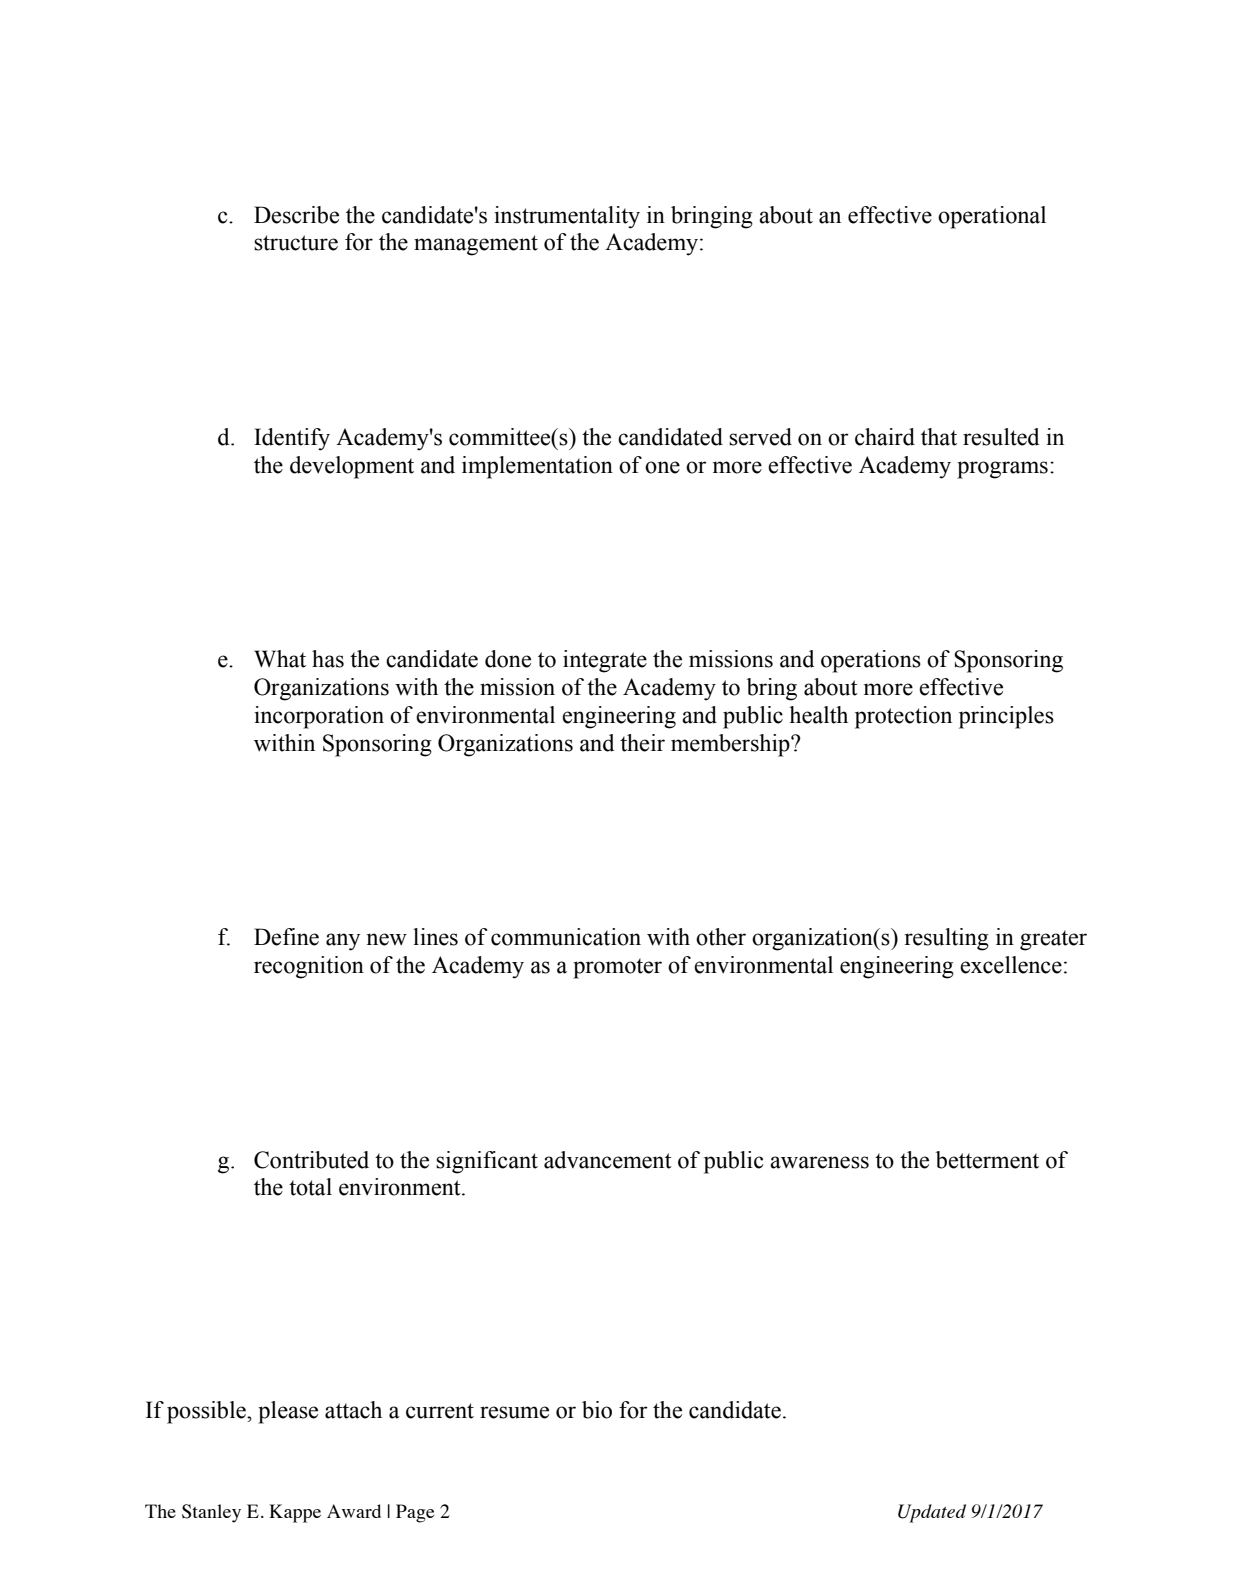 The height and width of the screenshot is (1595, 1233). I want to click on instrumentality, so click(567, 217).
